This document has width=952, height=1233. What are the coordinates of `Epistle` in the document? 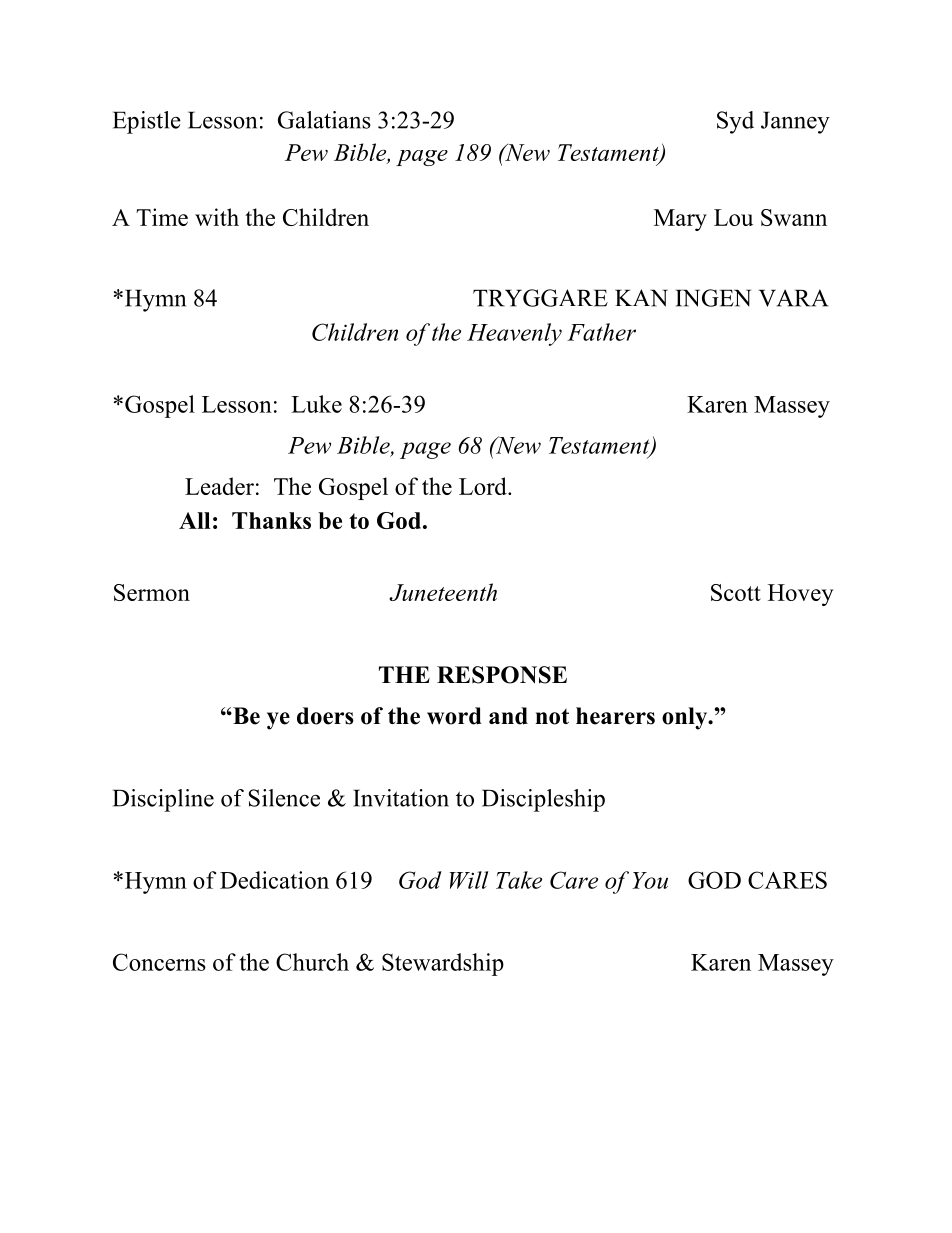 It's located at (147, 122).
